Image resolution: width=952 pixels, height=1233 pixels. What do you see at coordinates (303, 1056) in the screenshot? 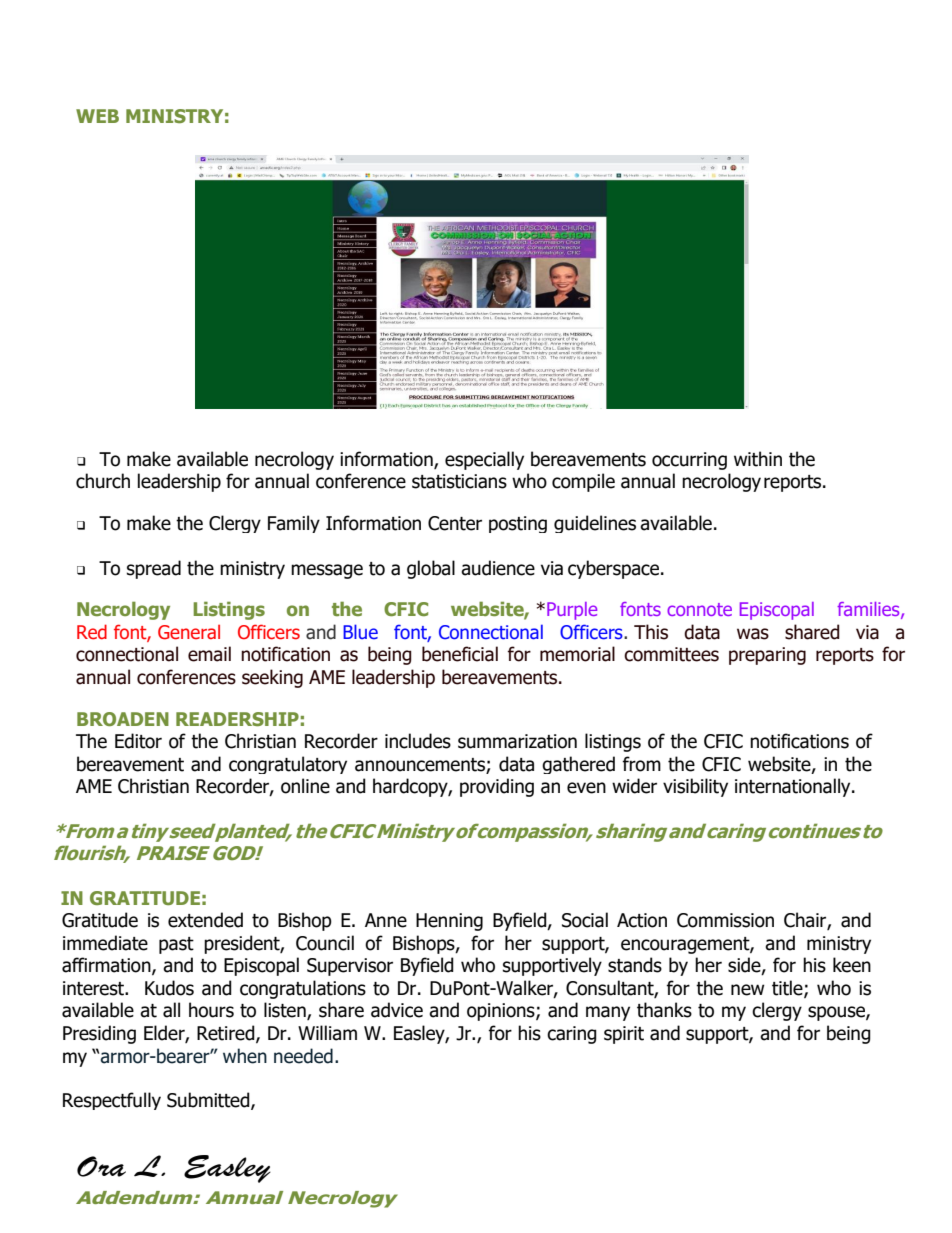
I see `needed` at bounding box center [303, 1056].
